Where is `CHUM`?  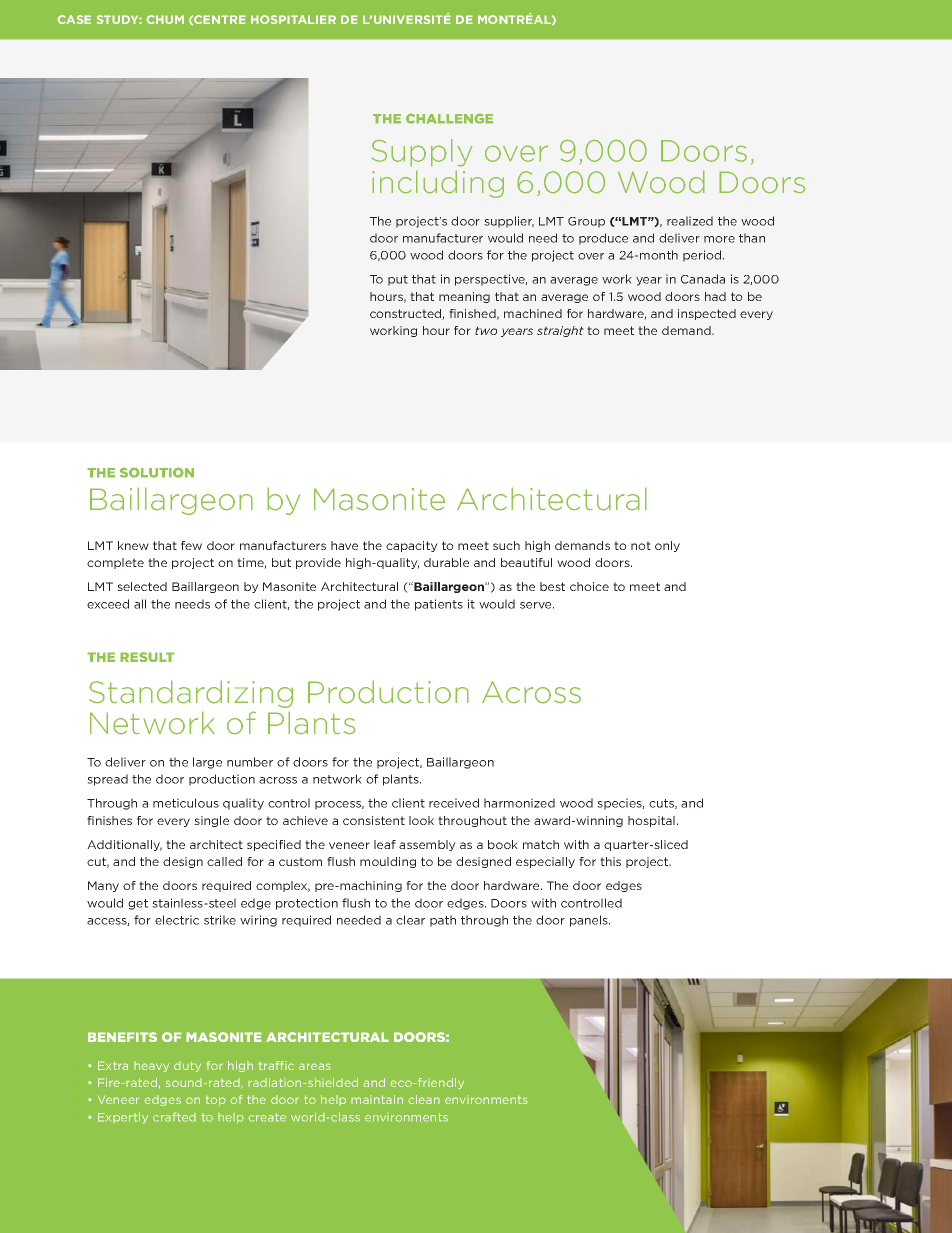
CHUM is located at coordinates (165, 19).
